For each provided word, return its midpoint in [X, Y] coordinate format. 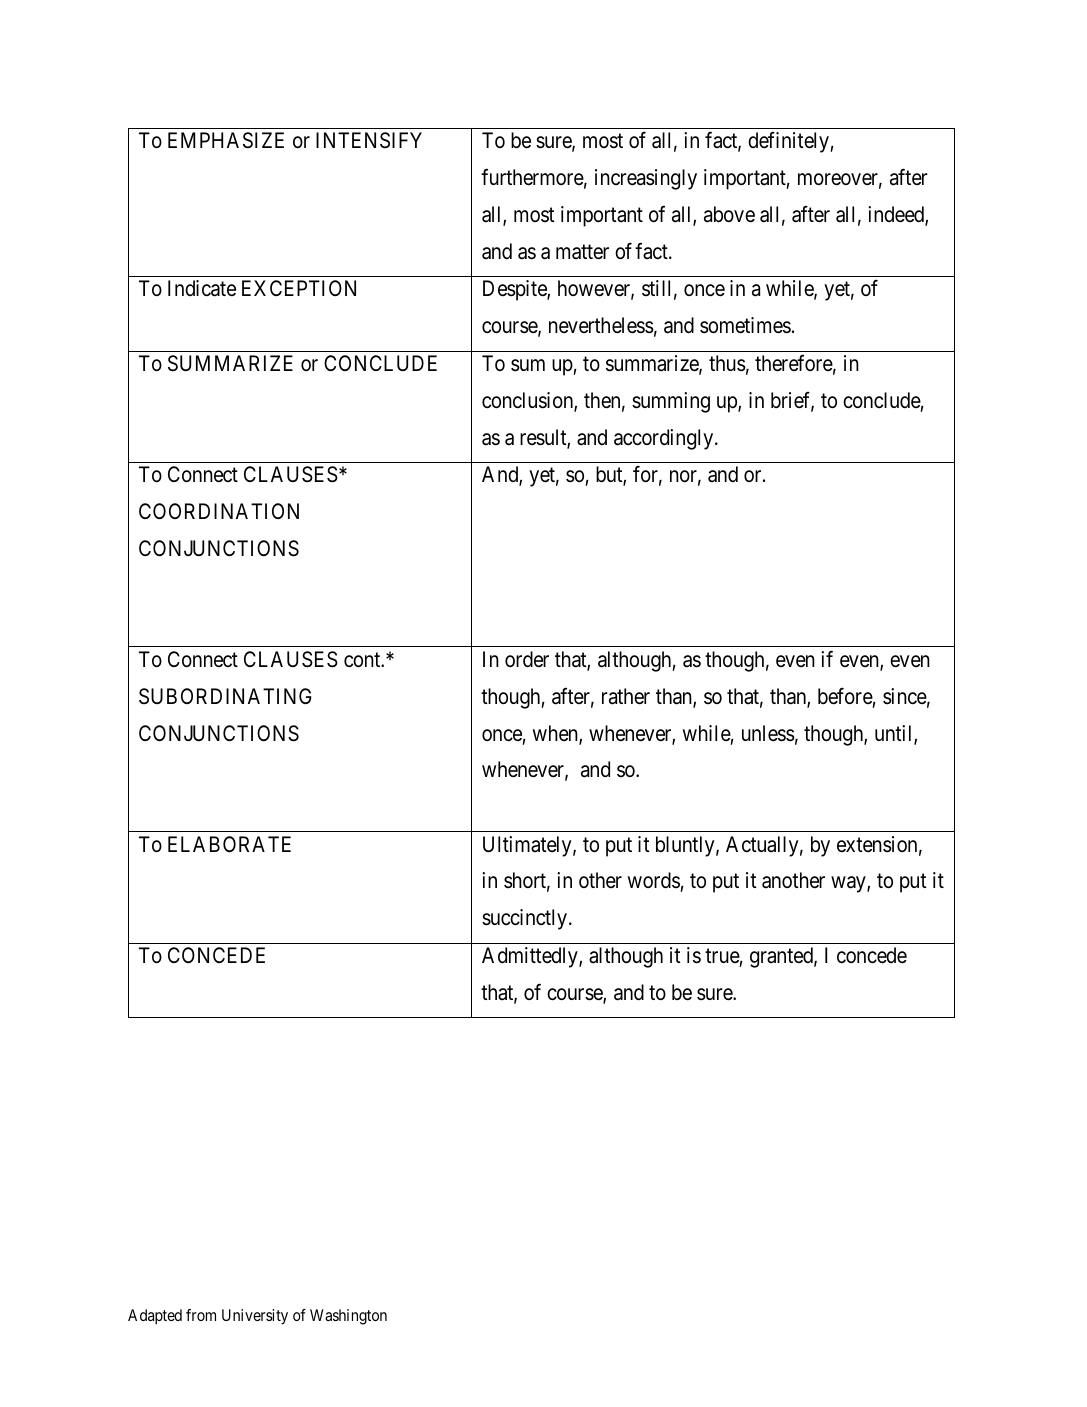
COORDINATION [219, 511]
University [255, 1317]
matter [582, 252]
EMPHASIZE [226, 140]
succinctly [526, 919]
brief [792, 401]
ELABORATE [229, 844]
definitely [789, 142]
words [654, 882]
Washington [348, 1317]
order [527, 659]
